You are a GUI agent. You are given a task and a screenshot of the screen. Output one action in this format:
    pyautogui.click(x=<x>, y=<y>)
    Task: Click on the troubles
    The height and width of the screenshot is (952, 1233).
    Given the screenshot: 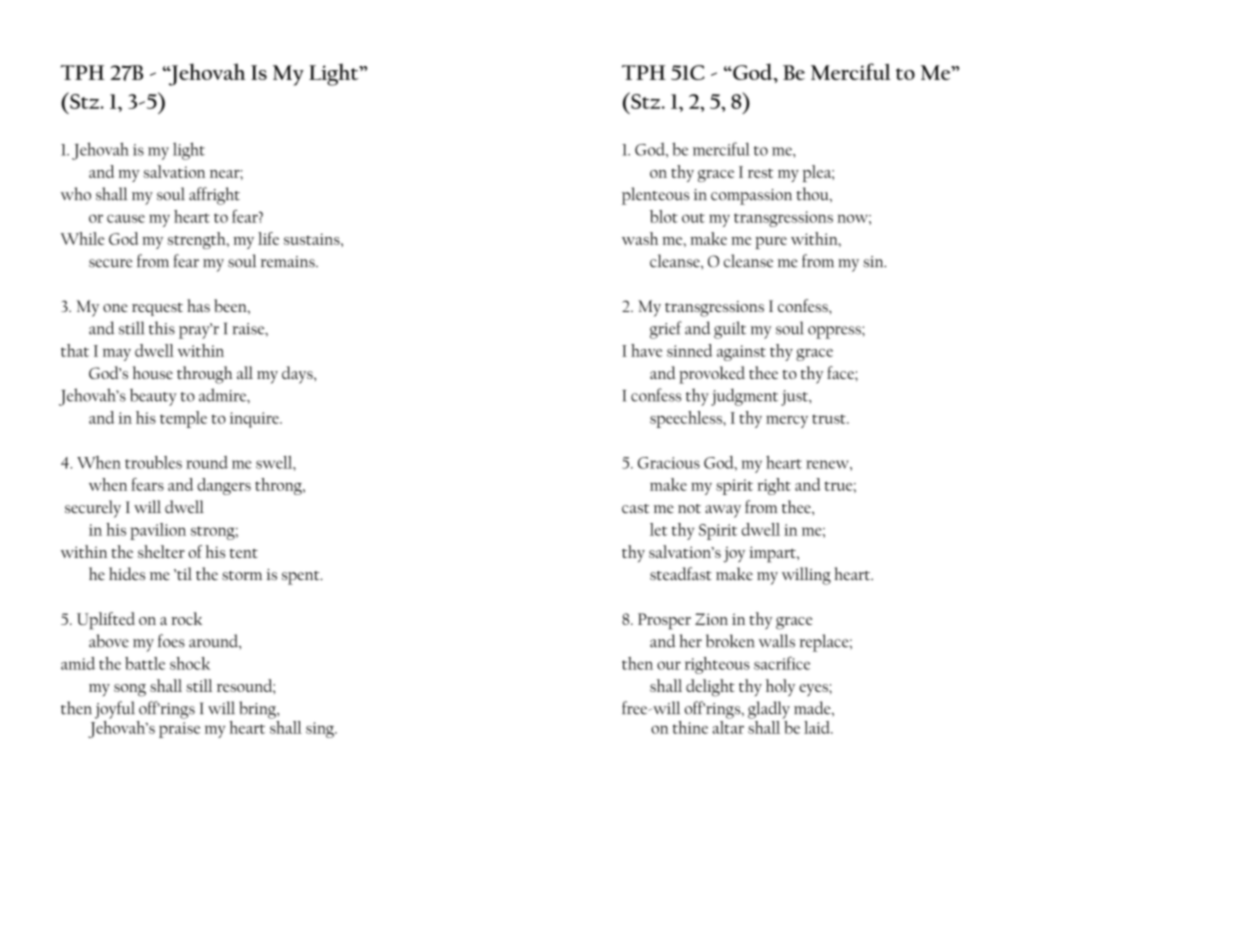 What is the action you would take?
    pyautogui.click(x=153, y=462)
